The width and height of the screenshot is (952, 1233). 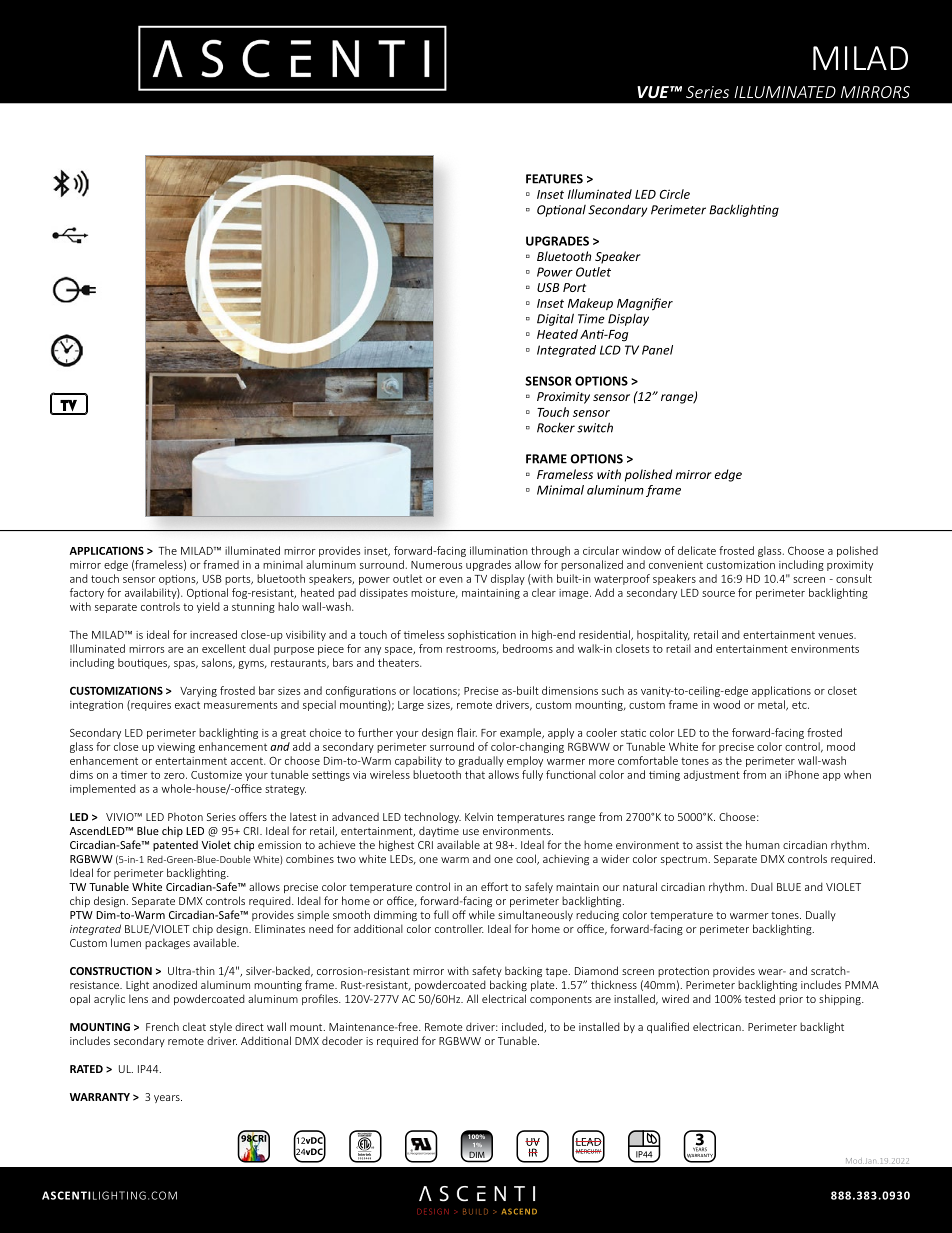 I want to click on Circle, so click(x=675, y=194).
